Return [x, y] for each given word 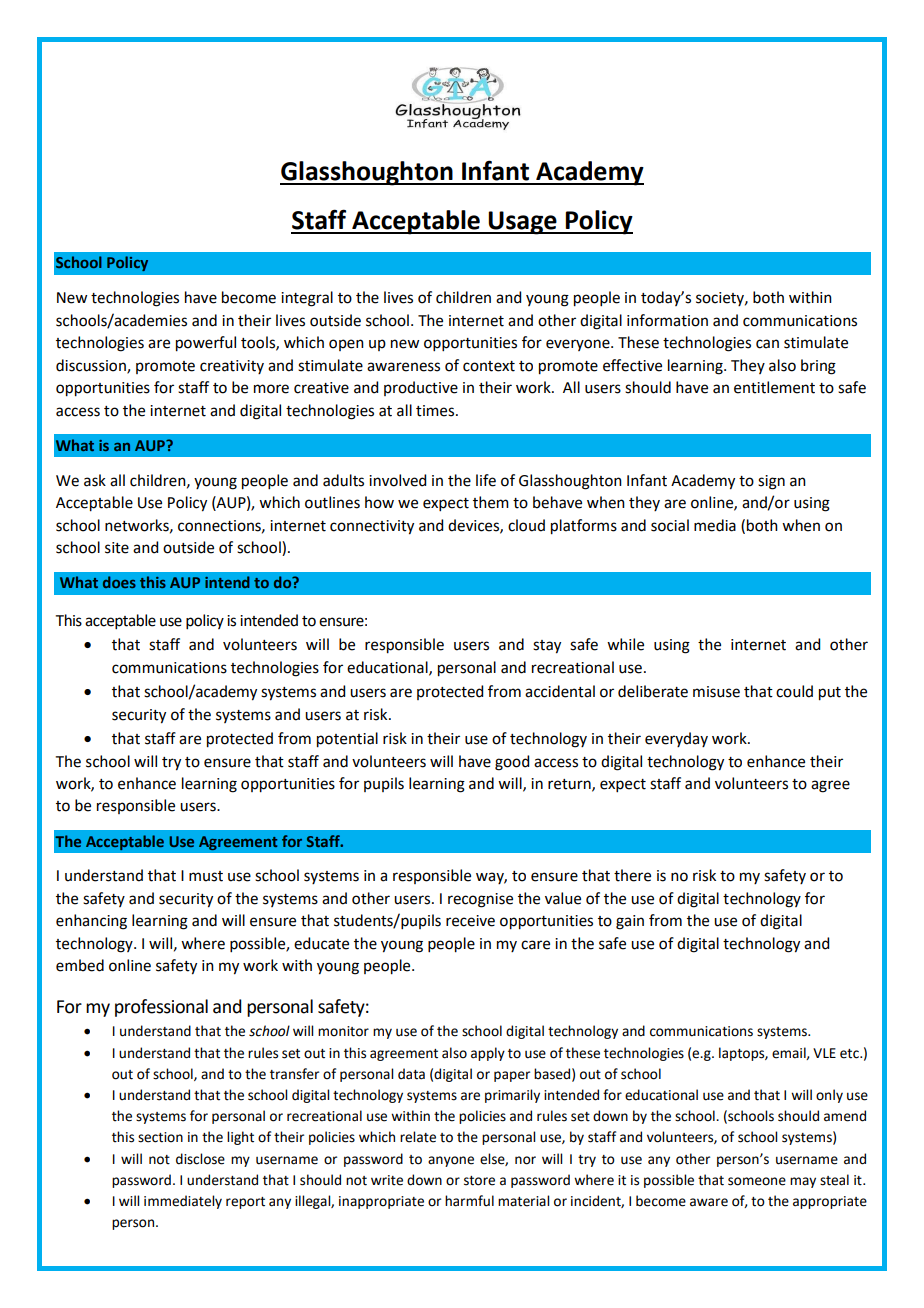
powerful [206, 344]
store [479, 1181]
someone [757, 1181]
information [667, 320]
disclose [200, 1159]
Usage [523, 223]
